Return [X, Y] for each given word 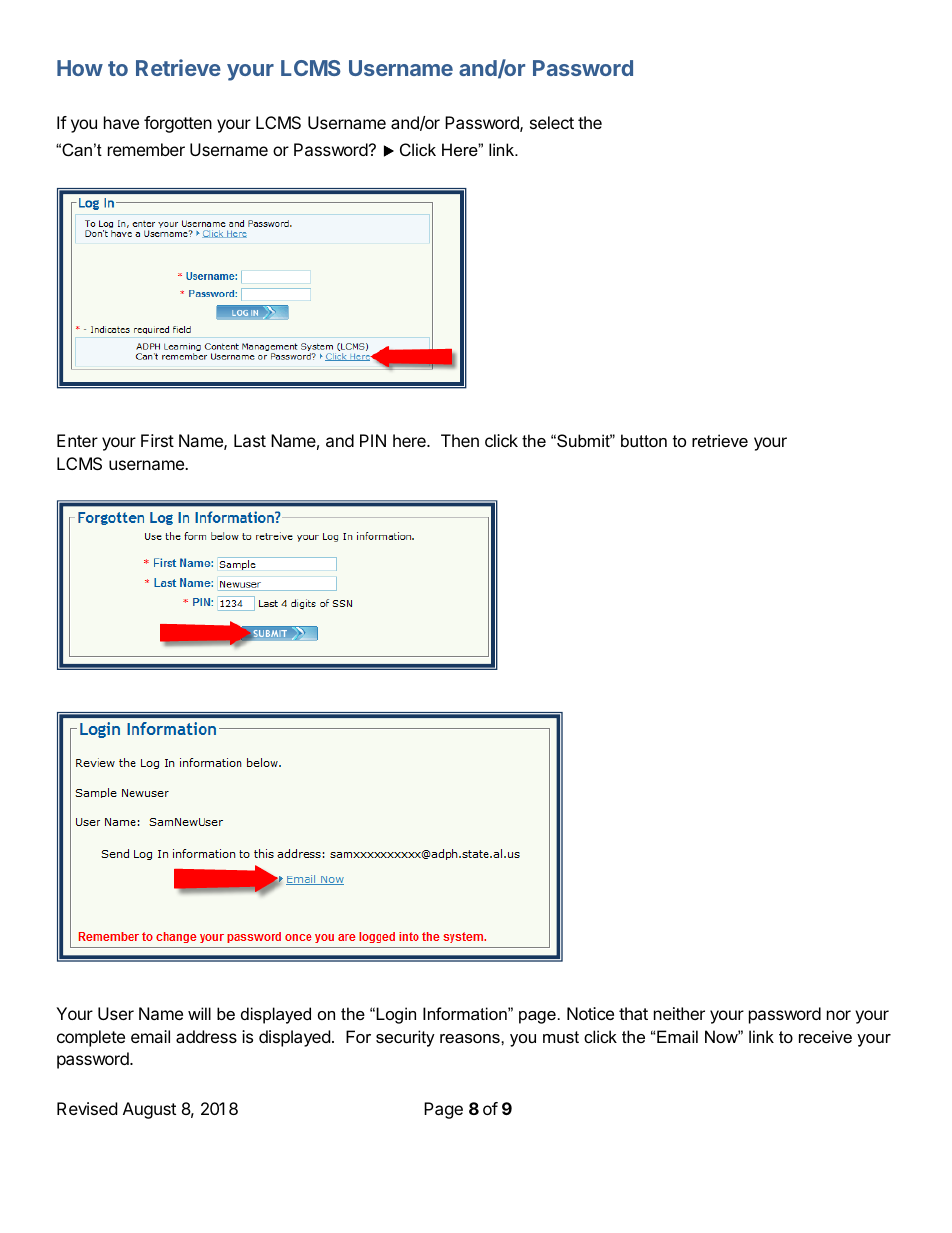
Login [396, 1015]
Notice [590, 1013]
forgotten [178, 124]
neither [679, 1013]
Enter [77, 440]
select [552, 122]
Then [460, 440]
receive [825, 1036]
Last [250, 440]
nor [839, 1015]
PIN [373, 440]
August [149, 1110]
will [199, 1013]
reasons [471, 1038]
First [157, 440]
